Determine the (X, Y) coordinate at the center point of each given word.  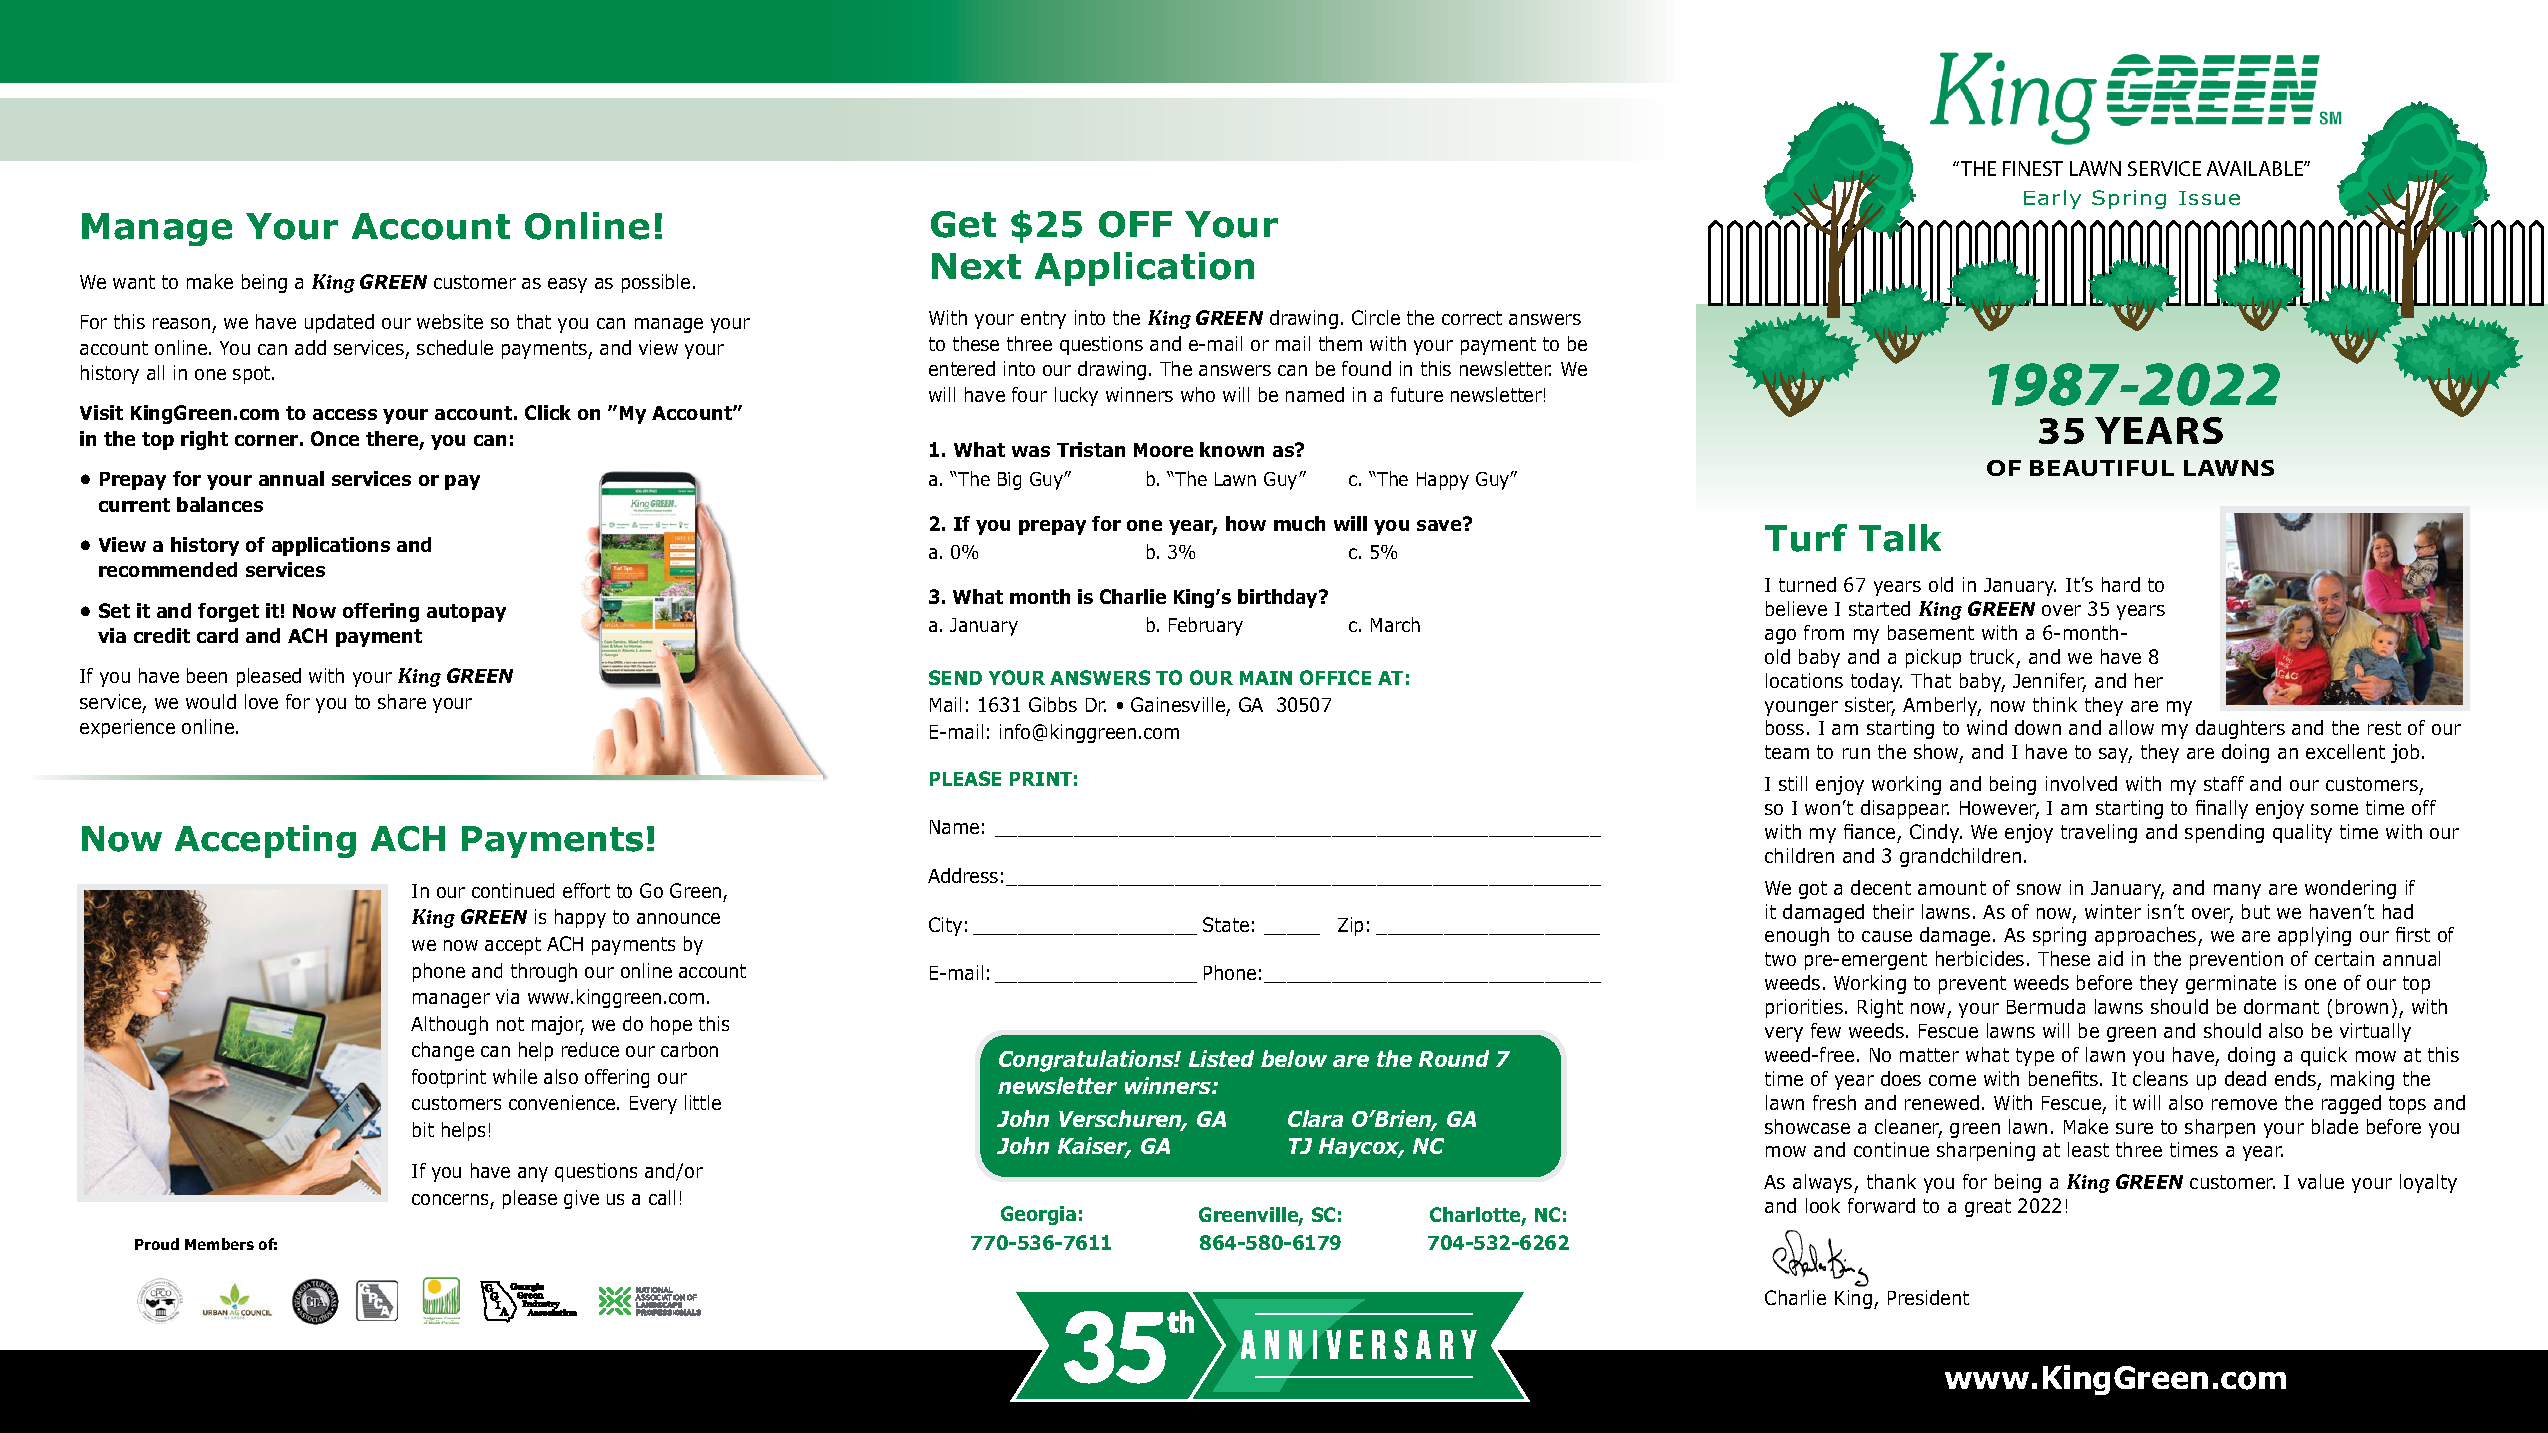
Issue (2209, 198)
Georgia (1038, 1215)
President (1928, 1297)
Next (976, 266)
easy (567, 285)
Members (219, 1244)
